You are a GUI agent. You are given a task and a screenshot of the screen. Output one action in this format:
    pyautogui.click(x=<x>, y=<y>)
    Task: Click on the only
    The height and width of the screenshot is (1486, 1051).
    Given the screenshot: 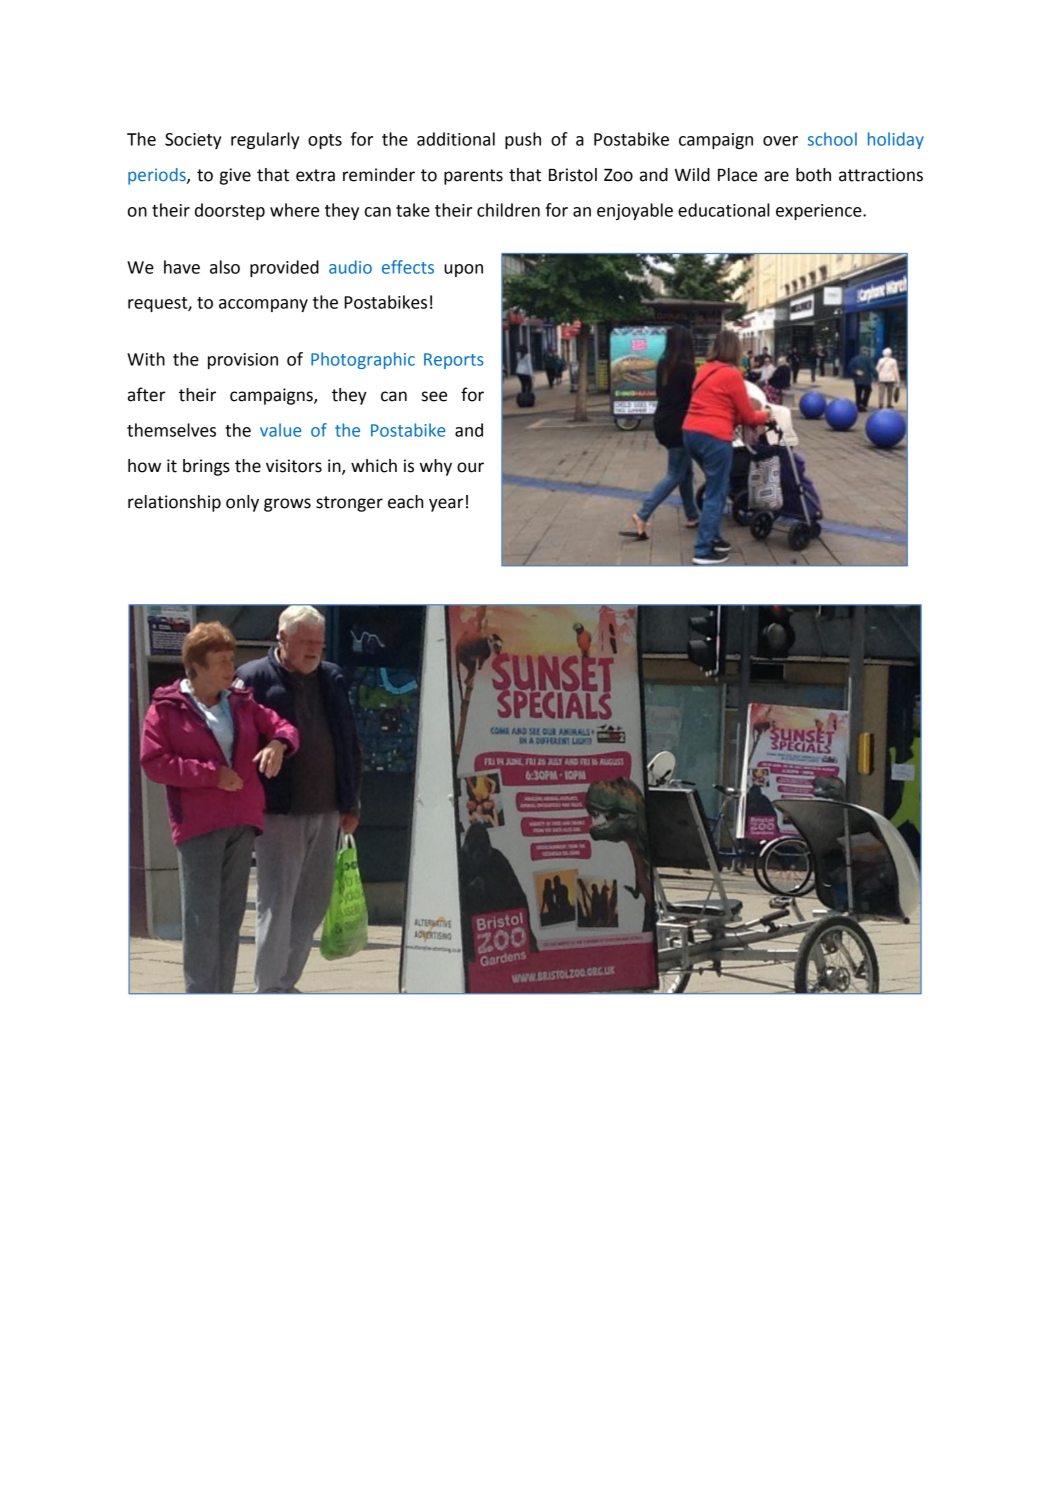 What is the action you would take?
    pyautogui.click(x=242, y=503)
